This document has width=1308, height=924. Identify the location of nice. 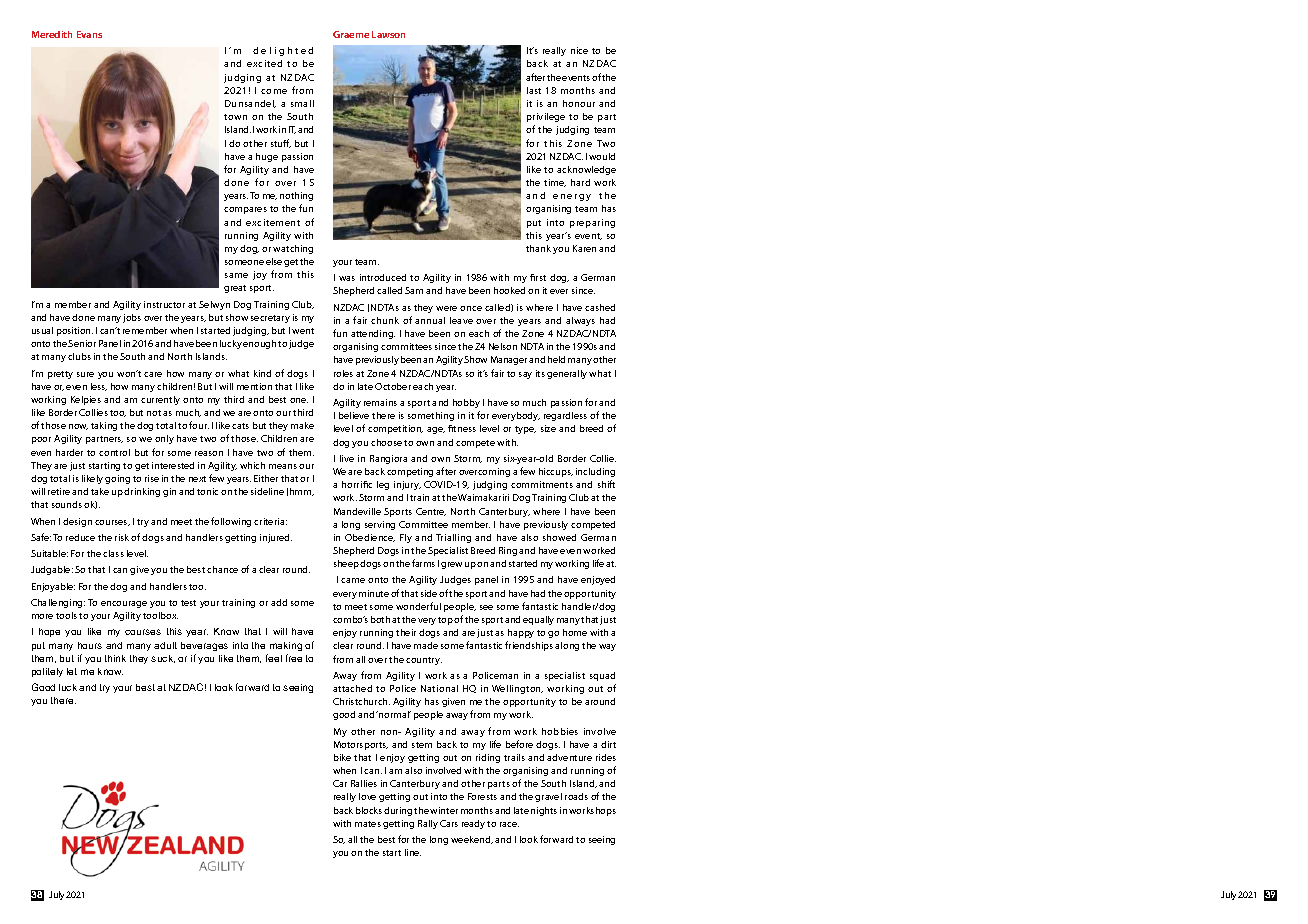
(579, 50).
